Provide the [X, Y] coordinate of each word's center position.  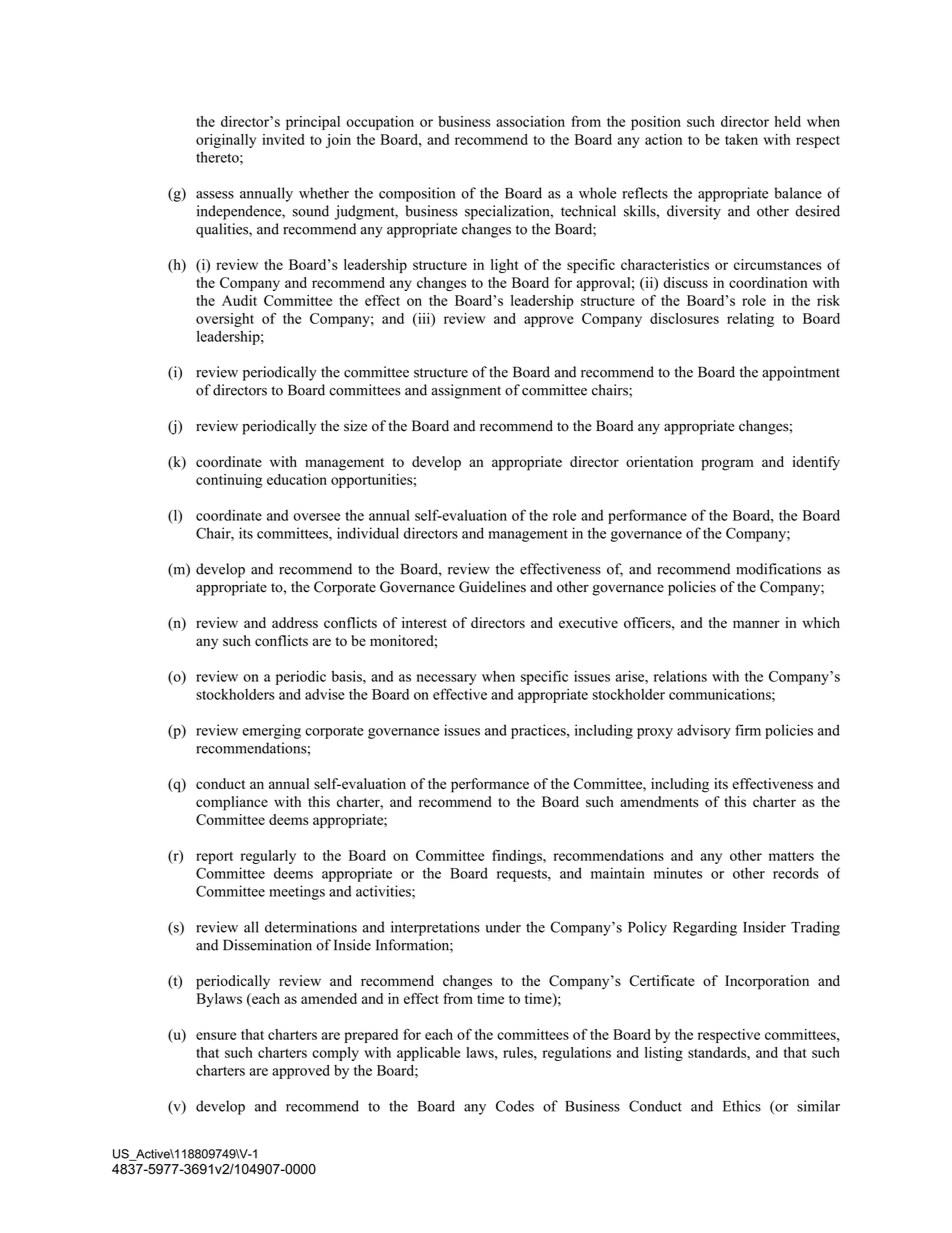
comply [335, 1054]
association [530, 121]
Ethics [742, 1106]
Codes [515, 1106]
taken [741, 139]
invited [283, 139]
